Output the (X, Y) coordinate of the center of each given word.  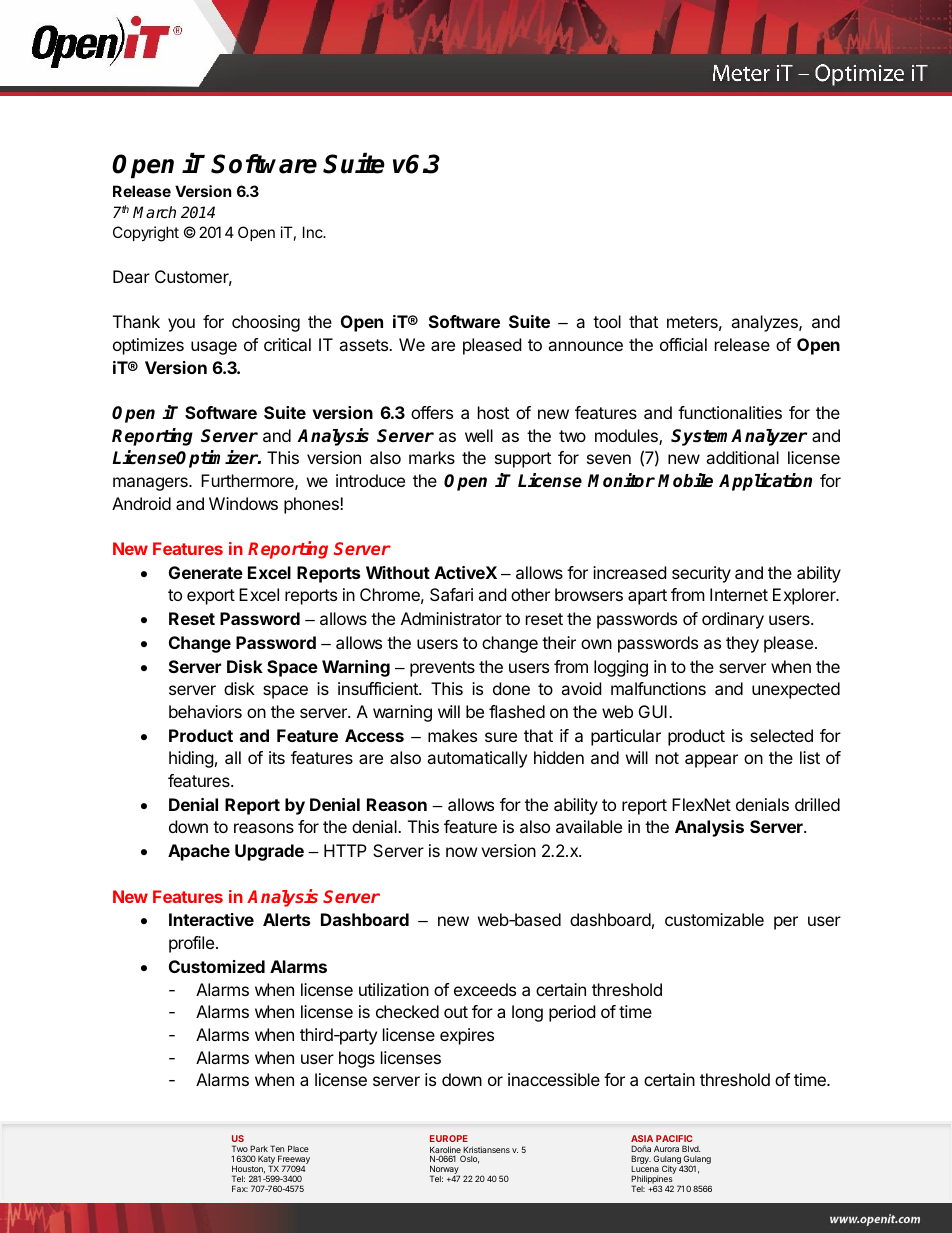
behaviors (205, 711)
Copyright (146, 234)
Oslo (469, 1159)
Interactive (211, 919)
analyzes (765, 323)
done (511, 688)
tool (607, 321)
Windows (243, 503)
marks (432, 457)
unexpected (796, 690)
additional (742, 457)
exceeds (485, 989)
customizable (714, 919)
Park (259, 1148)
